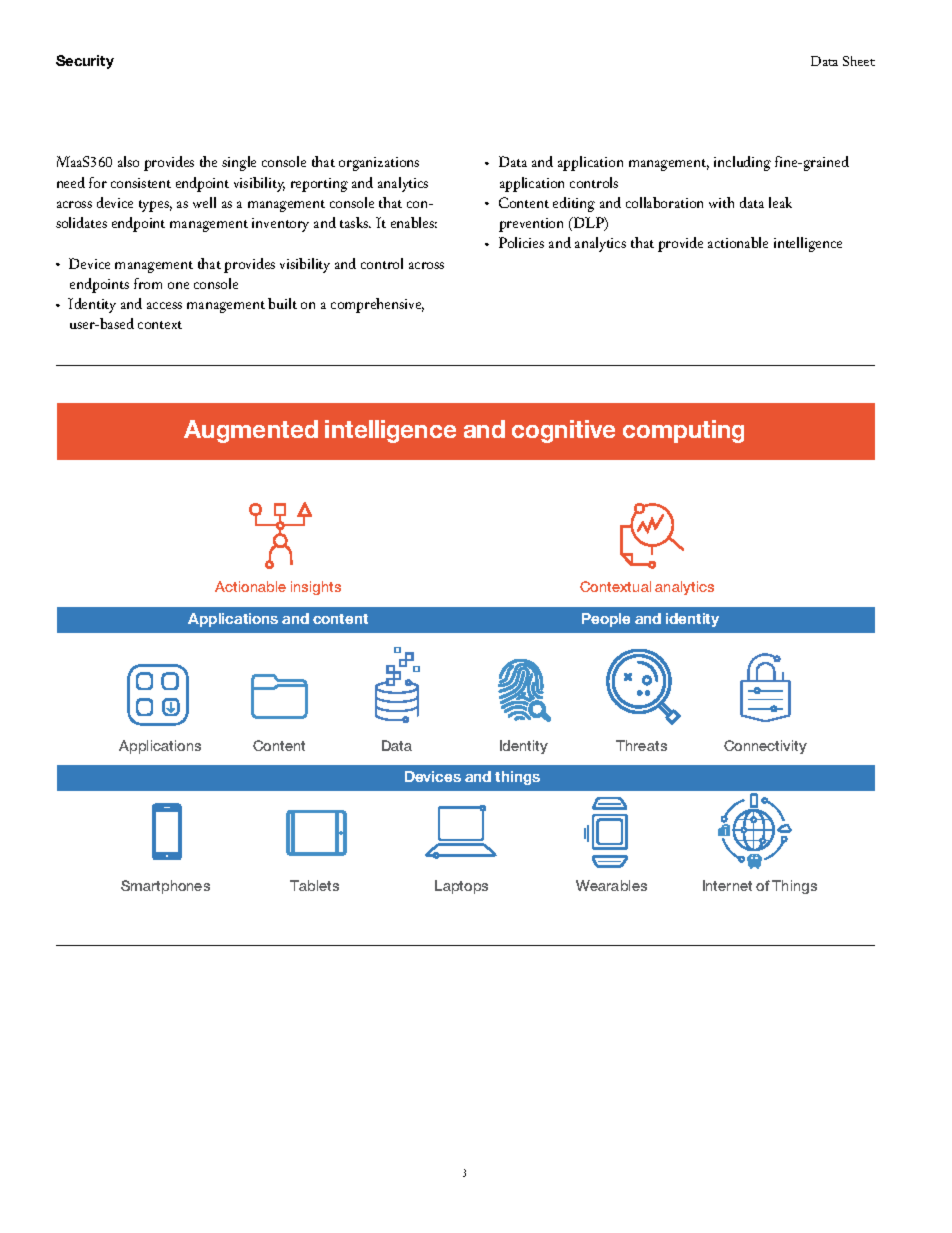  What do you see at coordinates (780, 202) in the image?
I see `leak` at bounding box center [780, 202].
